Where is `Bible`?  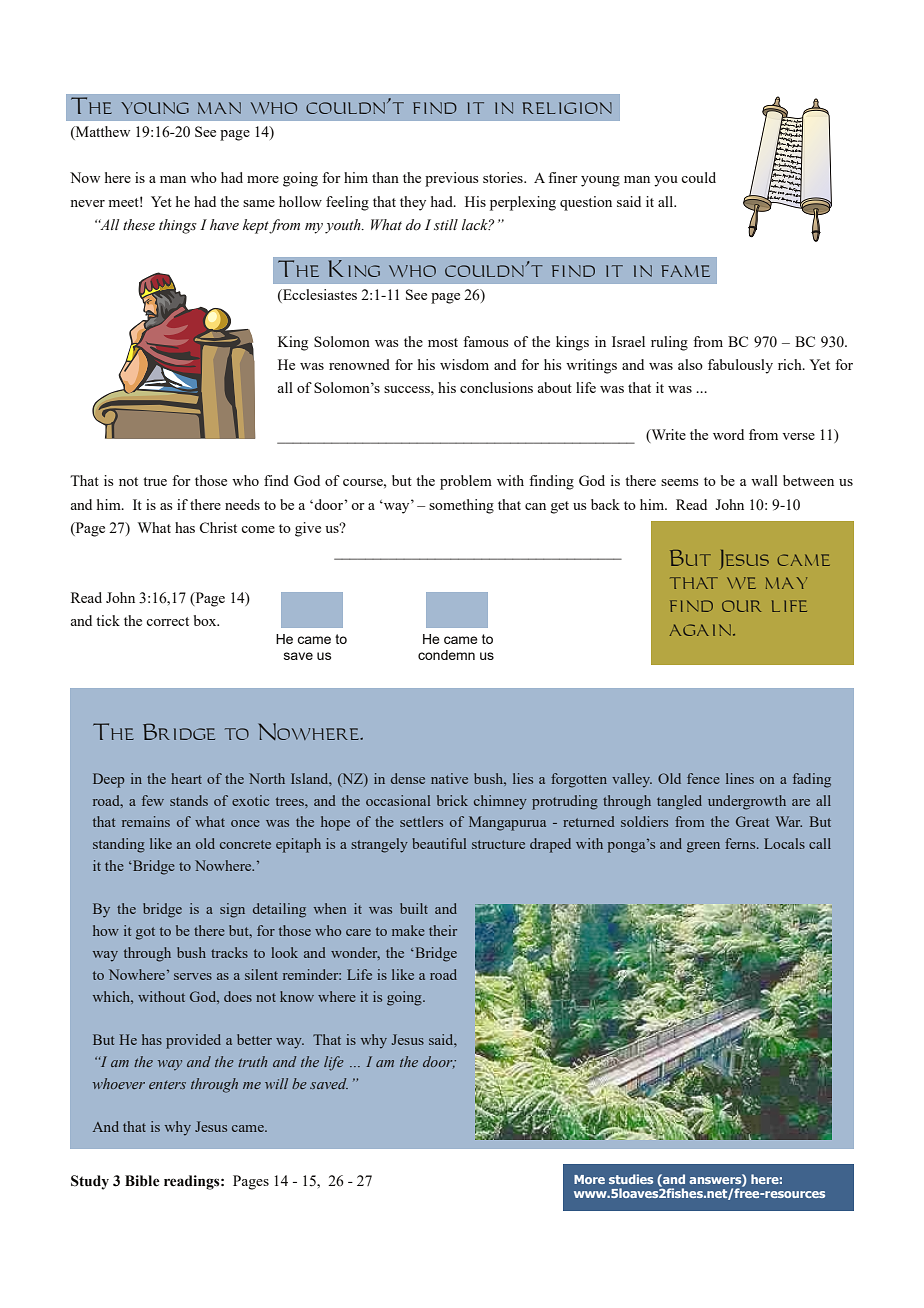
Bible is located at coordinates (142, 1181).
